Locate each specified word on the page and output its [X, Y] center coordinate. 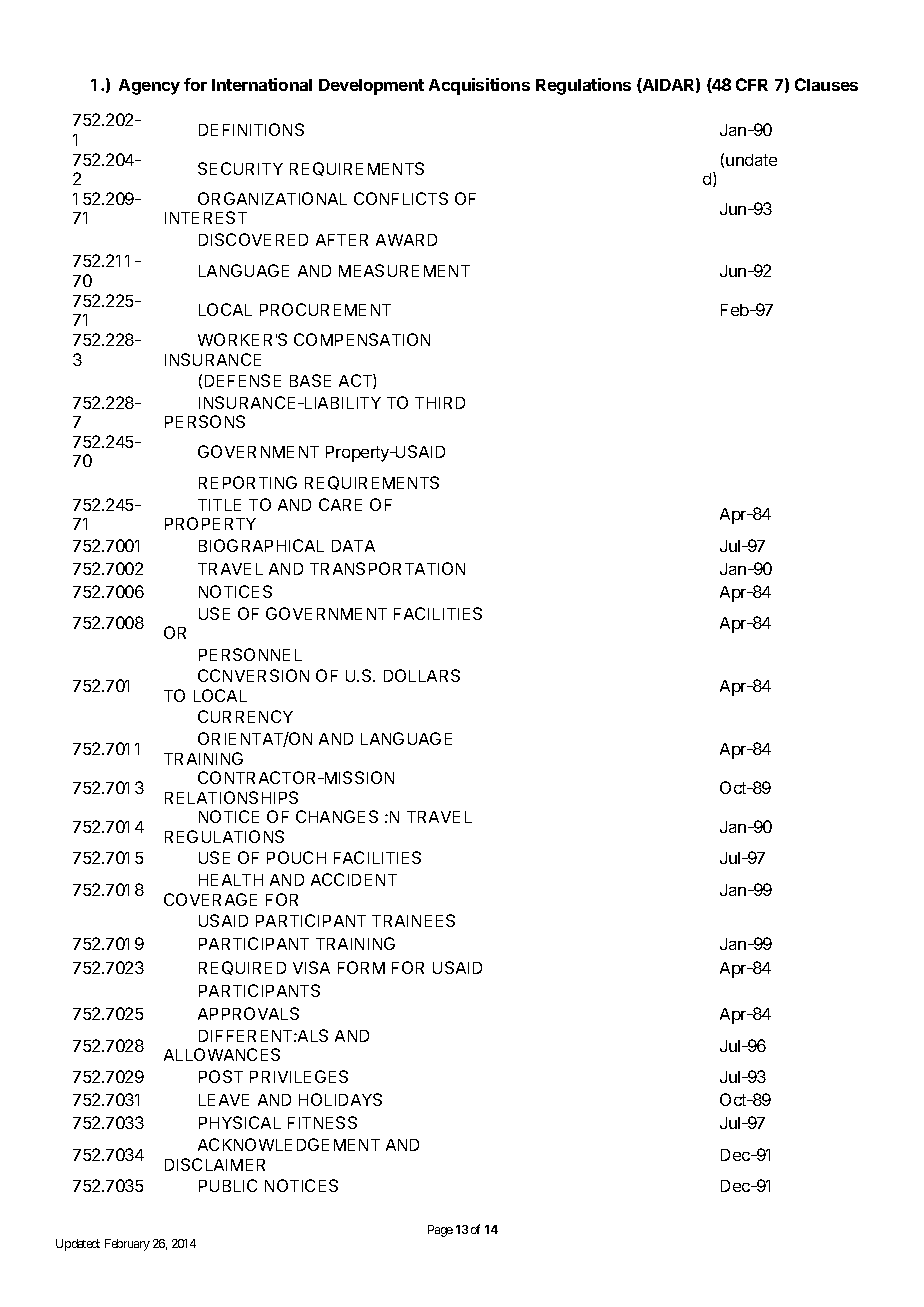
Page [440, 1231]
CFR [752, 84]
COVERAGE [210, 899]
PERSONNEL [250, 654]
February [127, 1245]
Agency [149, 87]
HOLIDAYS [340, 1099]
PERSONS [205, 421]
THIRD [440, 403]
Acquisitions [479, 86]
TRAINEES [413, 920]
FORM [361, 967]
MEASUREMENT [404, 270]
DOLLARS [422, 675]
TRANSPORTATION [387, 568]
